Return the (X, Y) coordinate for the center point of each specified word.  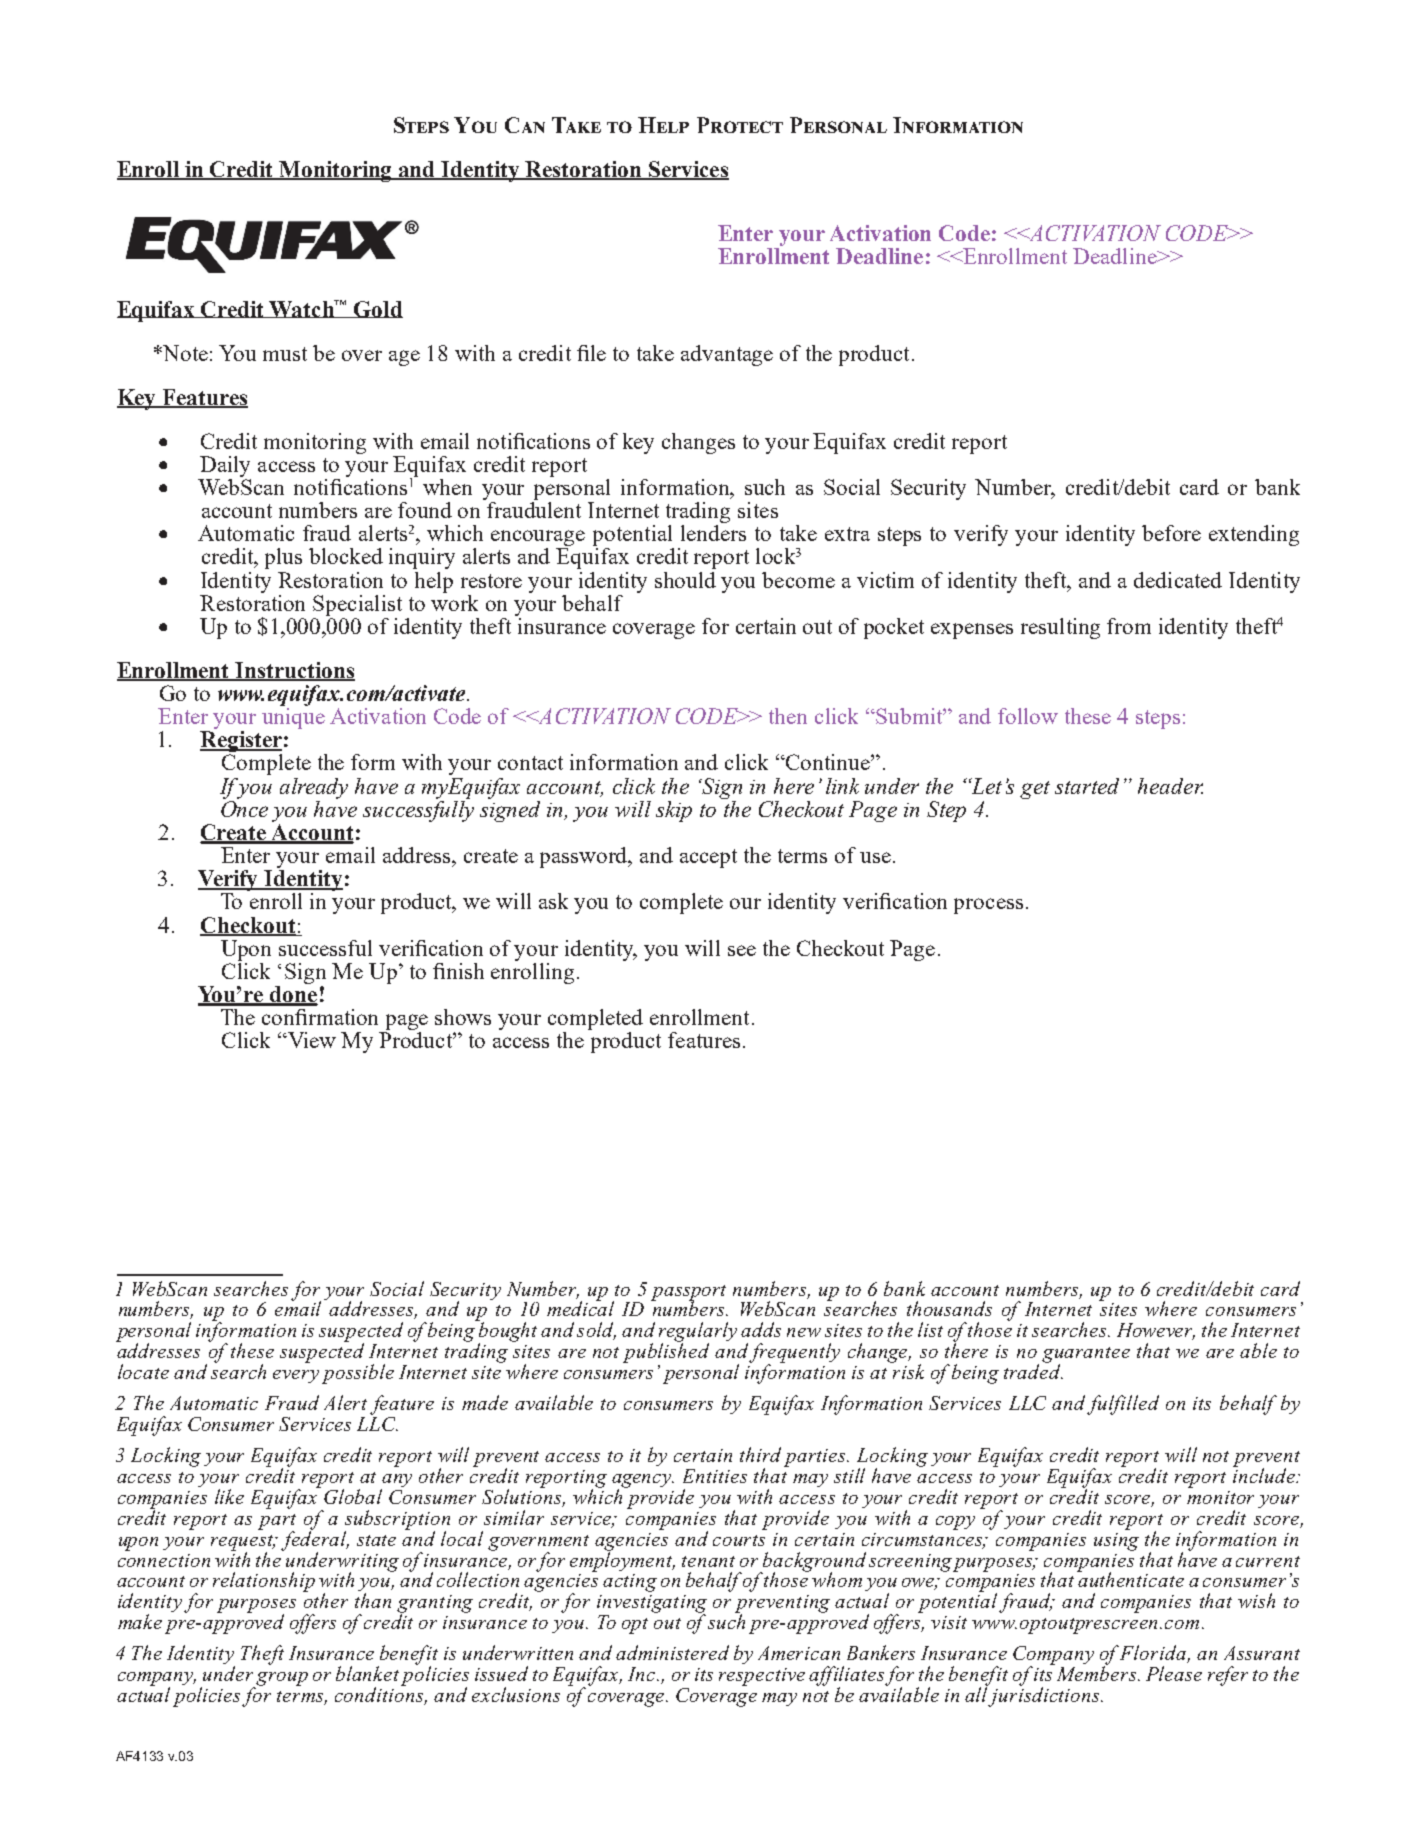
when (447, 487)
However (1156, 1331)
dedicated (1178, 580)
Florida (1154, 1654)
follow (1028, 716)
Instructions (294, 671)
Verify (229, 882)
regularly (698, 1333)
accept (708, 858)
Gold (377, 309)
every (296, 1376)
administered (672, 1652)
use (875, 857)
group (282, 1679)
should (685, 580)
